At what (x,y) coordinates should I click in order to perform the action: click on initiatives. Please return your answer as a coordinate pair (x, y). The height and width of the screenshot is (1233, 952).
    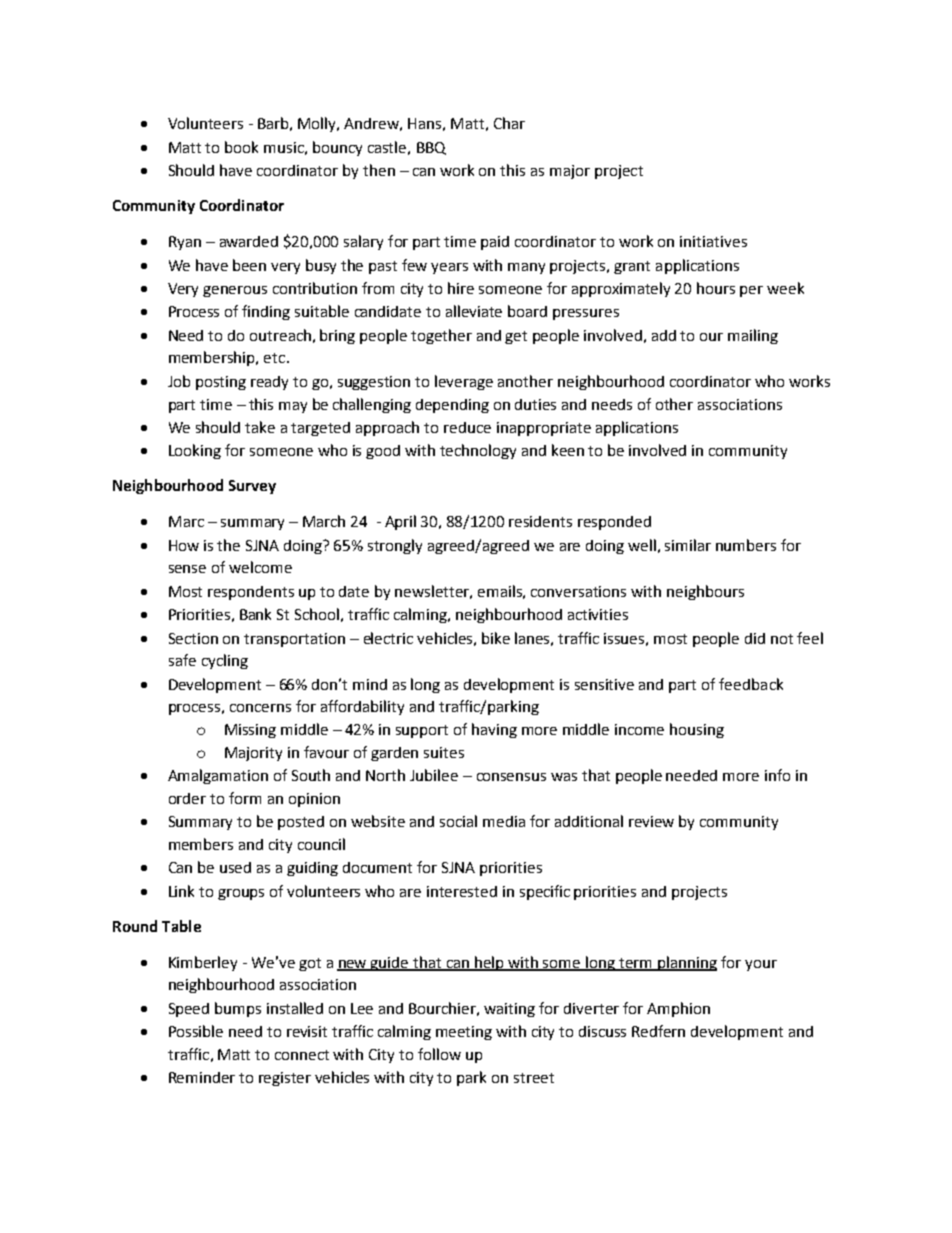
    Looking at the image, I should click on (713, 241).
